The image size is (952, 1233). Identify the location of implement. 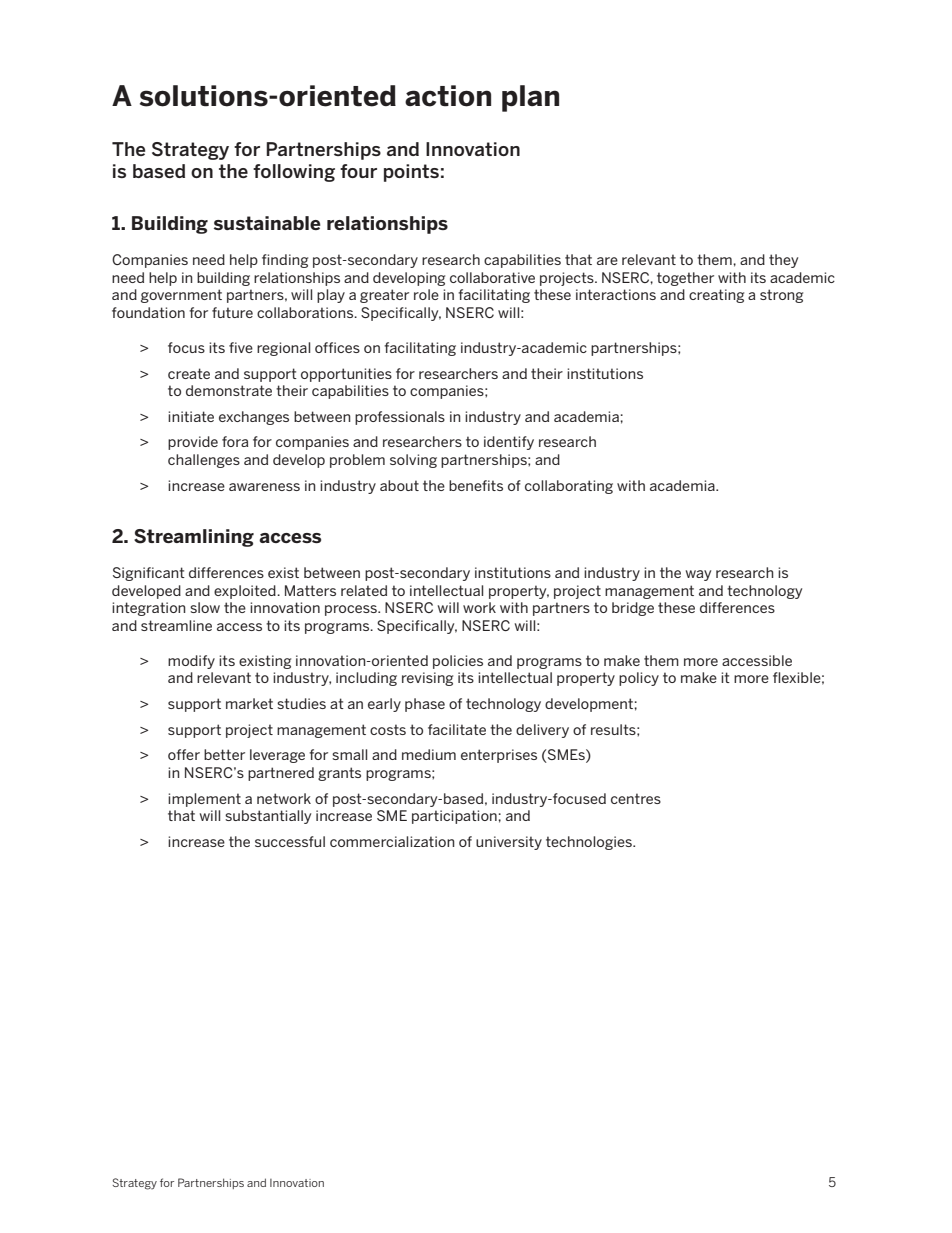
(204, 800).
